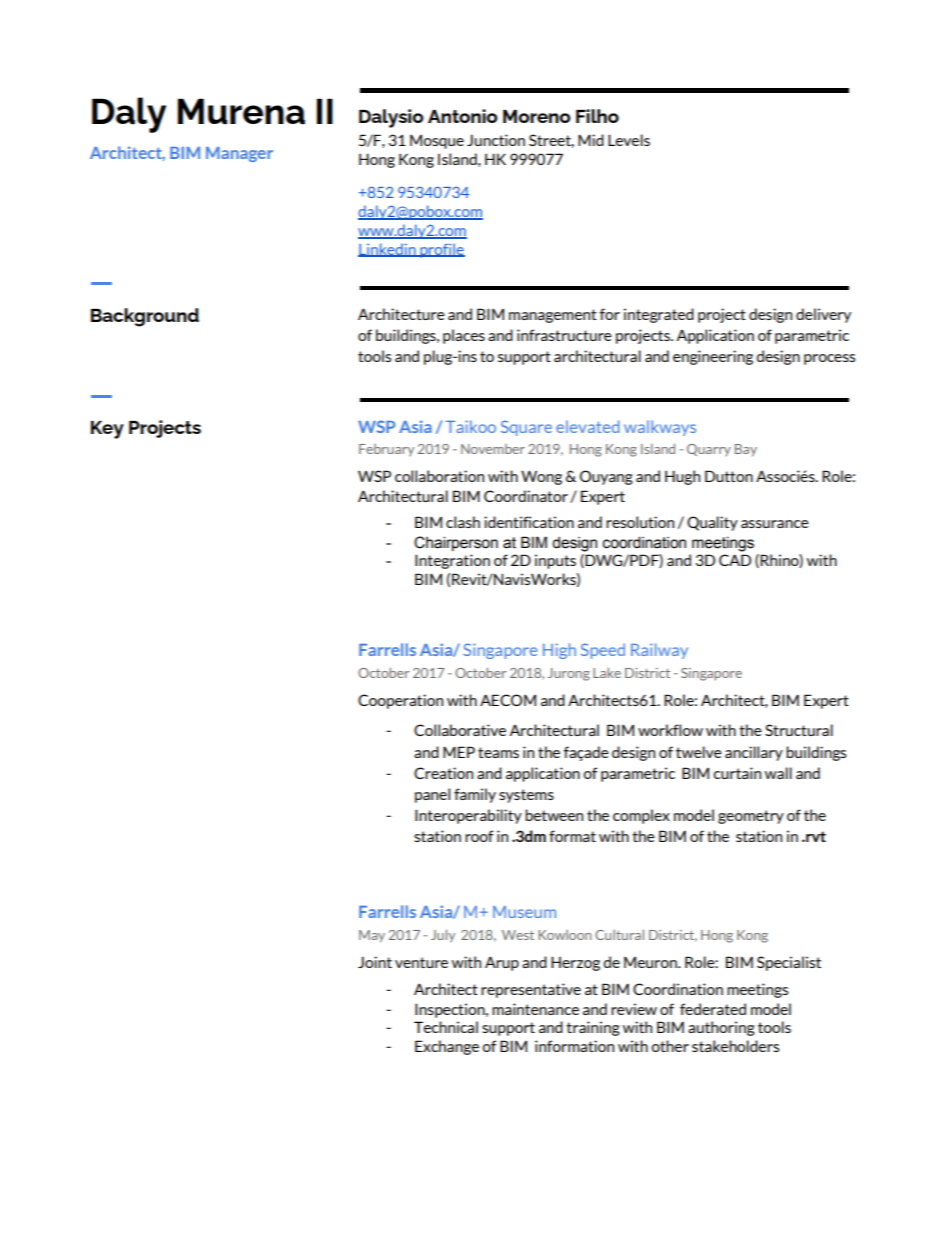  Describe the element at coordinates (452, 561) in the screenshot. I see `Integration` at that location.
